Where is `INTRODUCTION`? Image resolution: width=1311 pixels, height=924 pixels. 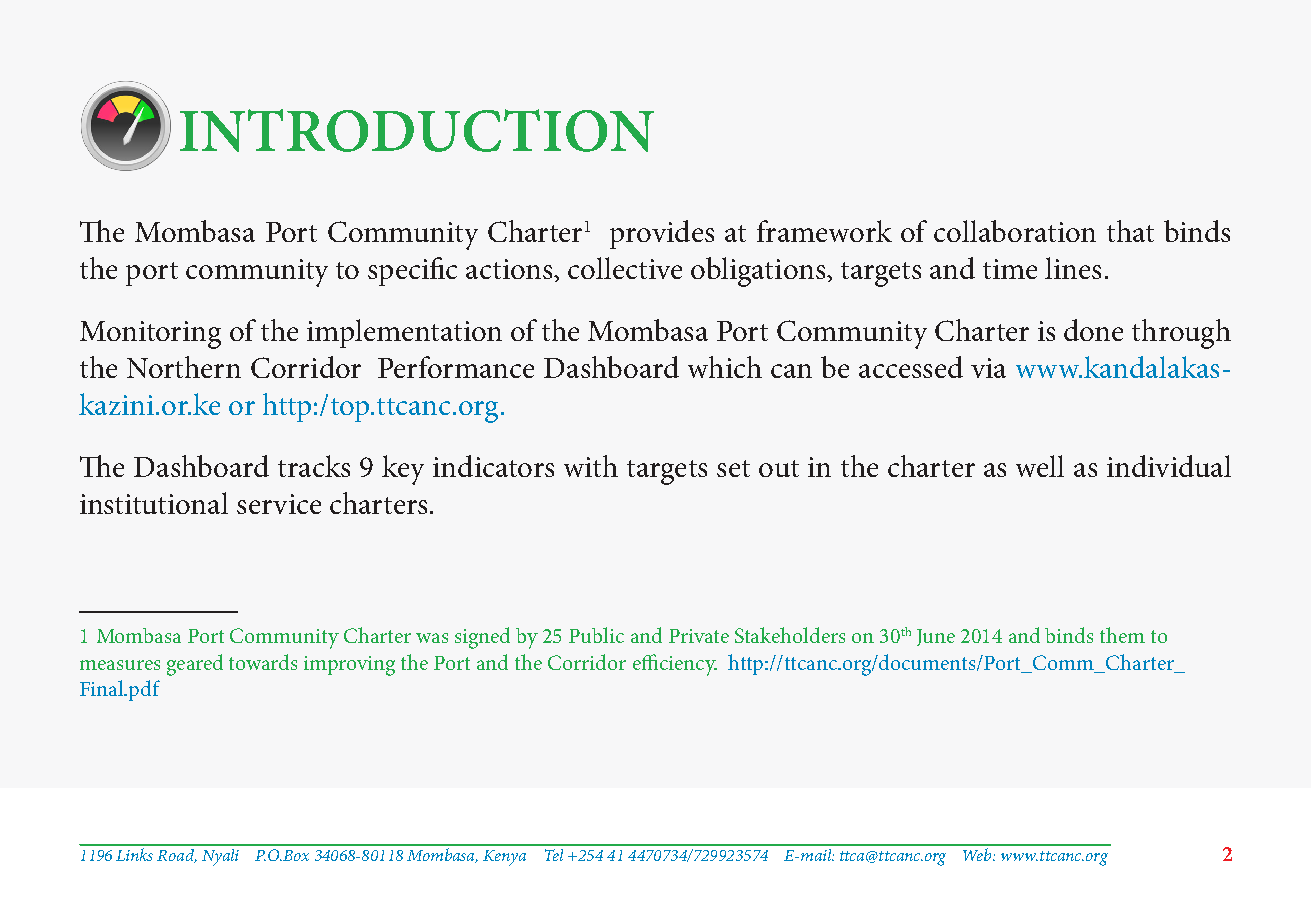
INTRODUCTION is located at coordinates (417, 130).
